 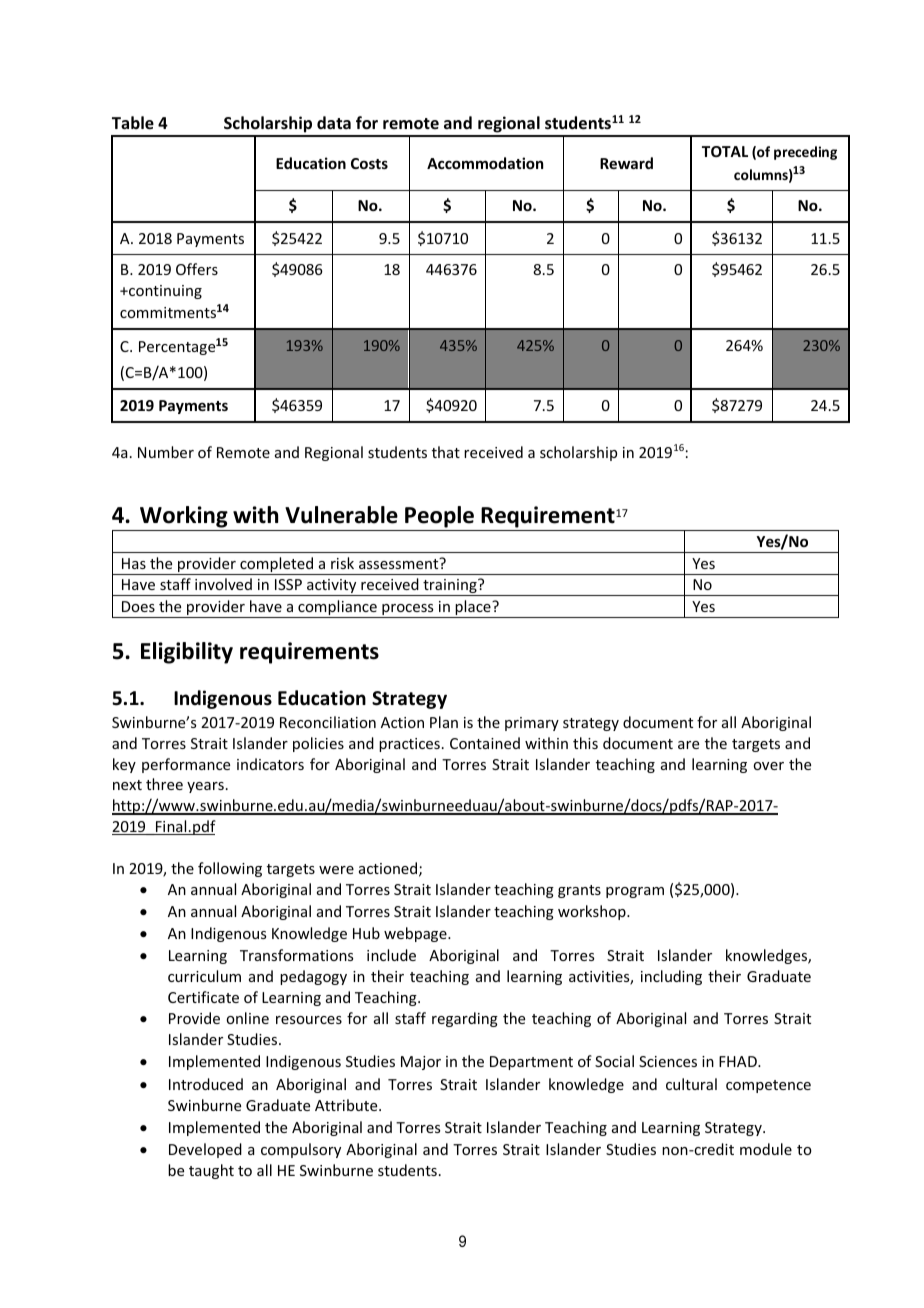 I want to click on continuing, so click(x=164, y=292).
